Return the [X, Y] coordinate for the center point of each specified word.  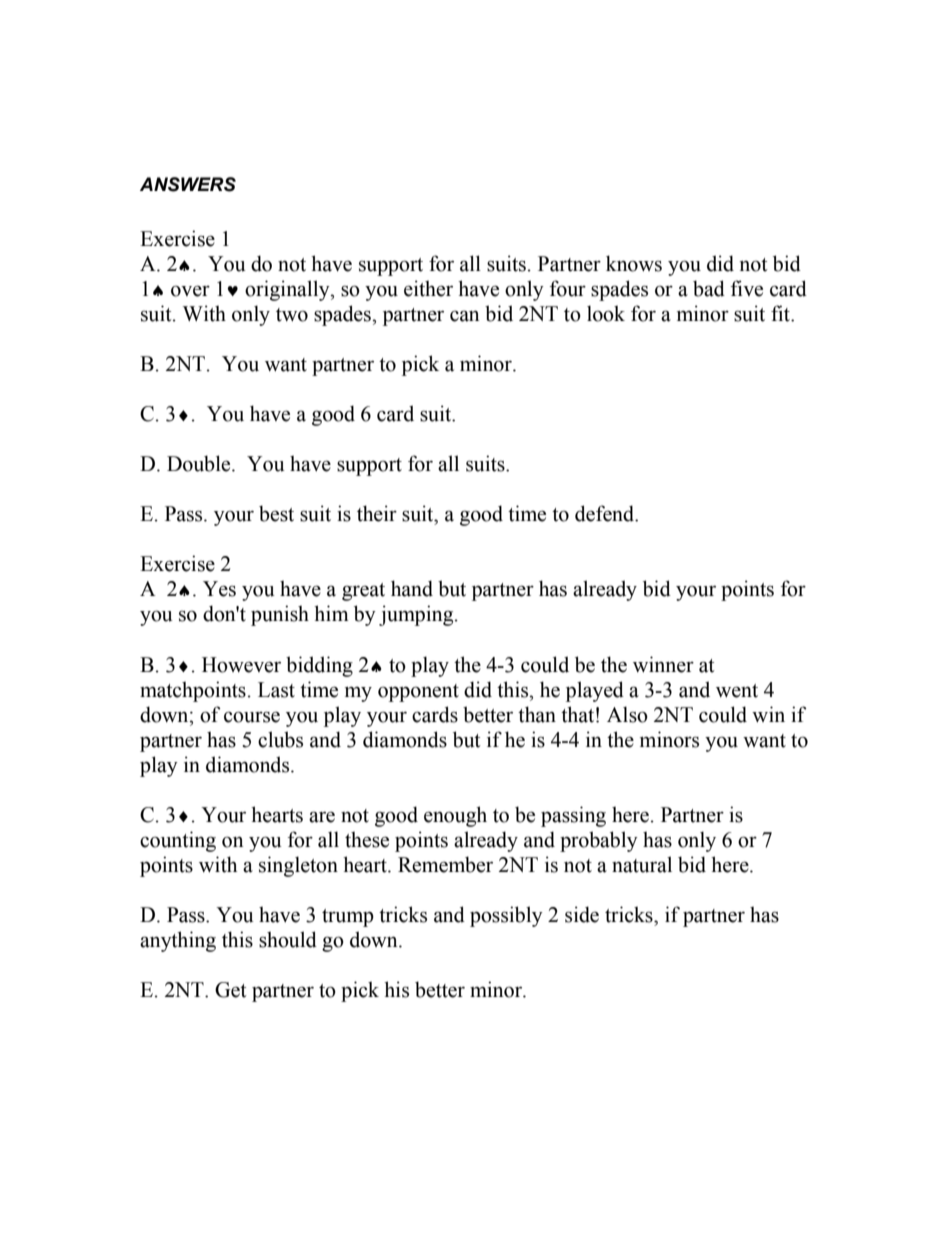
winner [663, 664]
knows [634, 263]
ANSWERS [188, 184]
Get [230, 990]
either [428, 288]
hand [412, 588]
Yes [219, 589]
